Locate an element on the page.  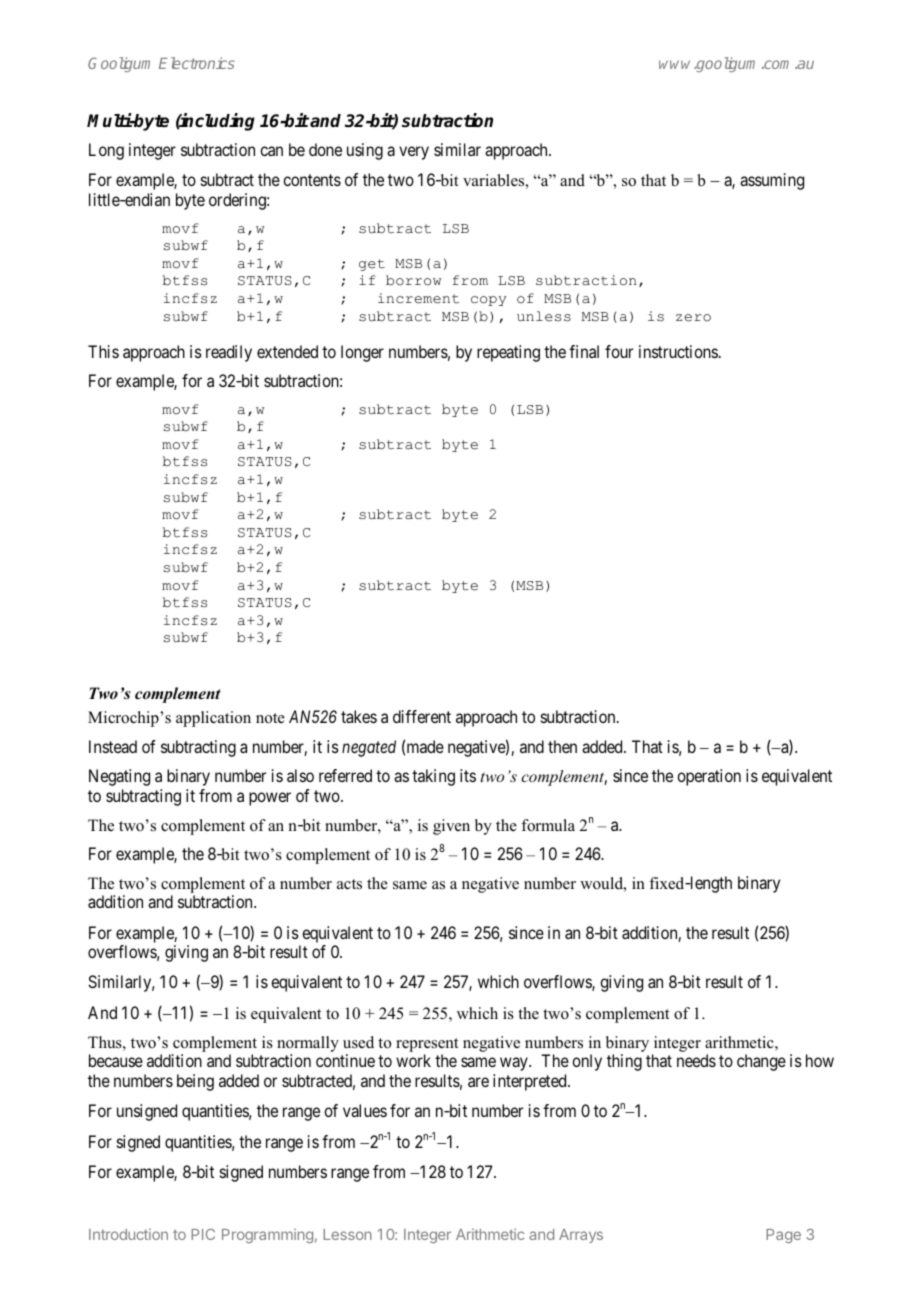
different is located at coordinates (422, 716).
